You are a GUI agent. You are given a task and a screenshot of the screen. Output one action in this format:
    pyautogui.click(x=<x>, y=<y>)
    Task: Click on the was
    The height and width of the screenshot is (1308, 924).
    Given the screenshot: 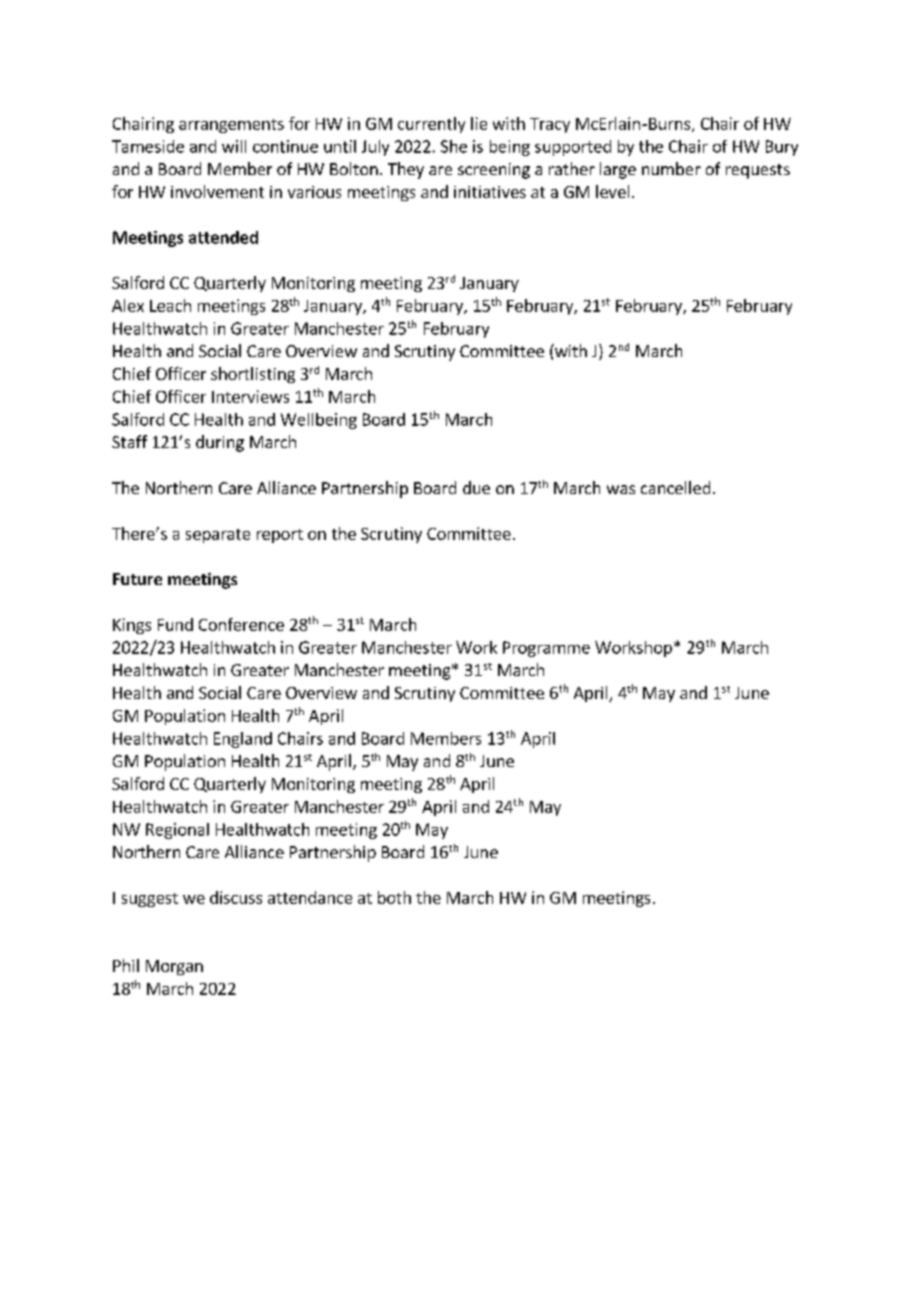 What is the action you would take?
    pyautogui.click(x=621, y=489)
